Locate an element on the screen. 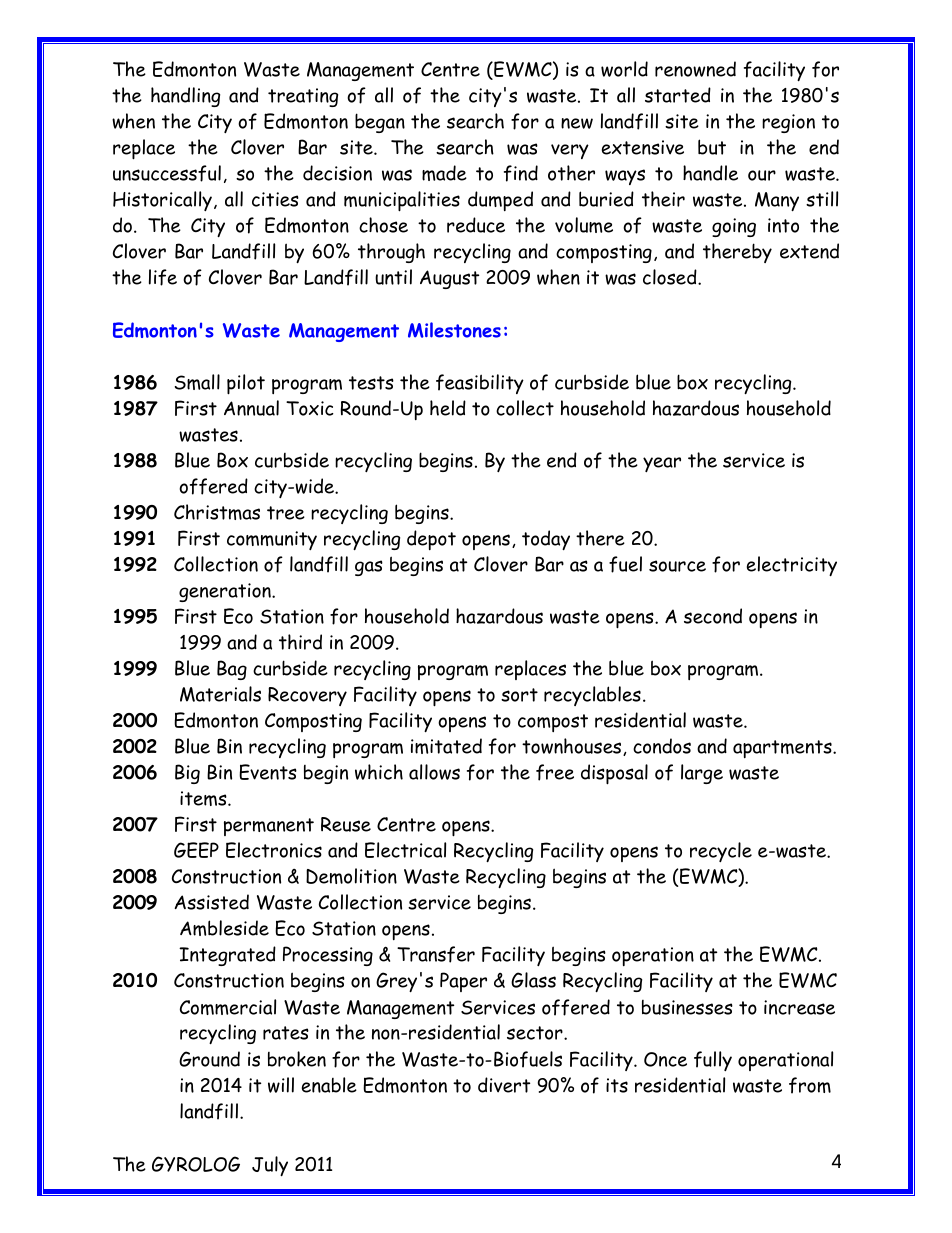 The width and height of the screenshot is (952, 1233). handling is located at coordinates (185, 97).
